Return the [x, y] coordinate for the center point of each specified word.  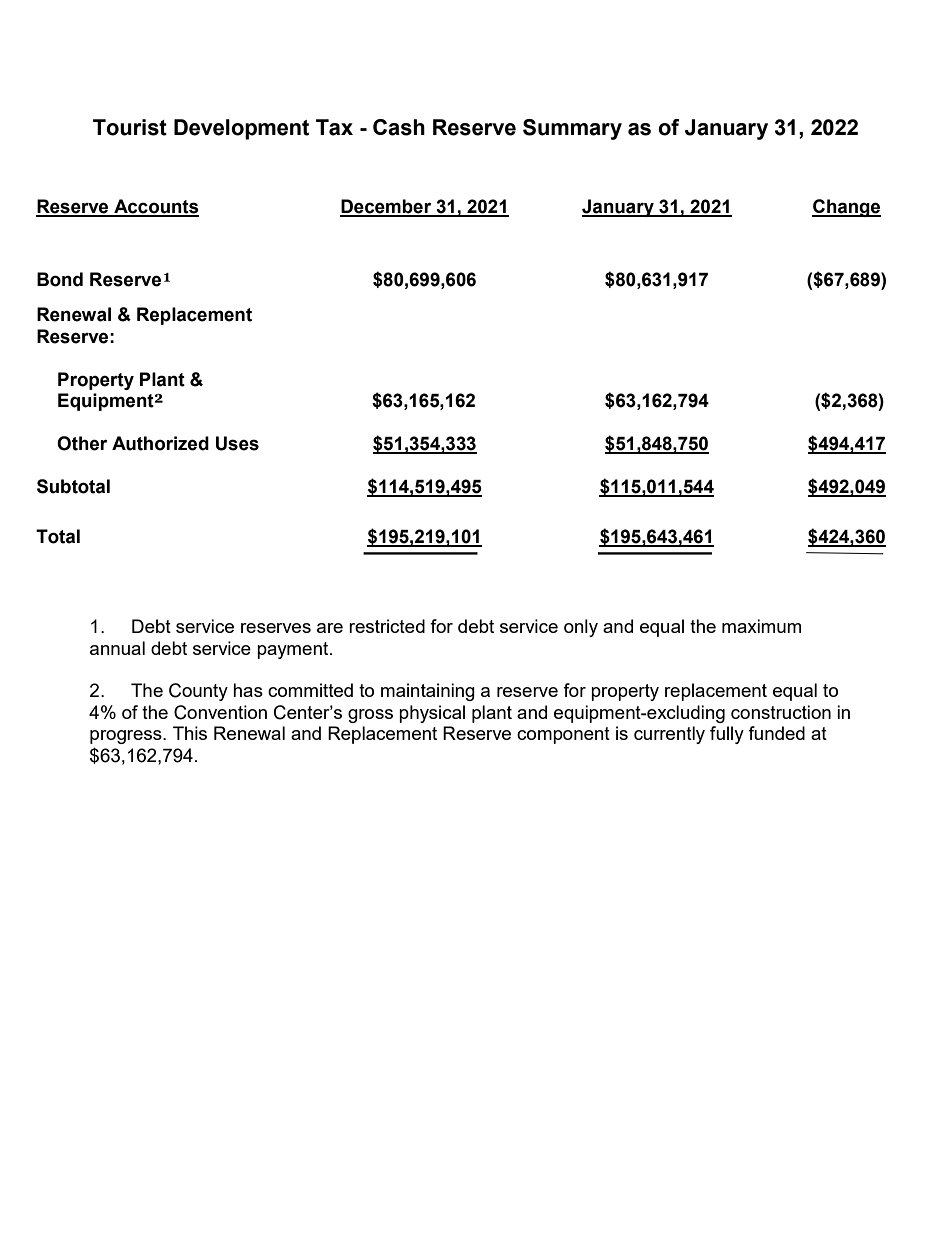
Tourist [130, 127]
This [190, 733]
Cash [399, 127]
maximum [761, 626]
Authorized [160, 443]
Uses [237, 443]
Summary [572, 129]
